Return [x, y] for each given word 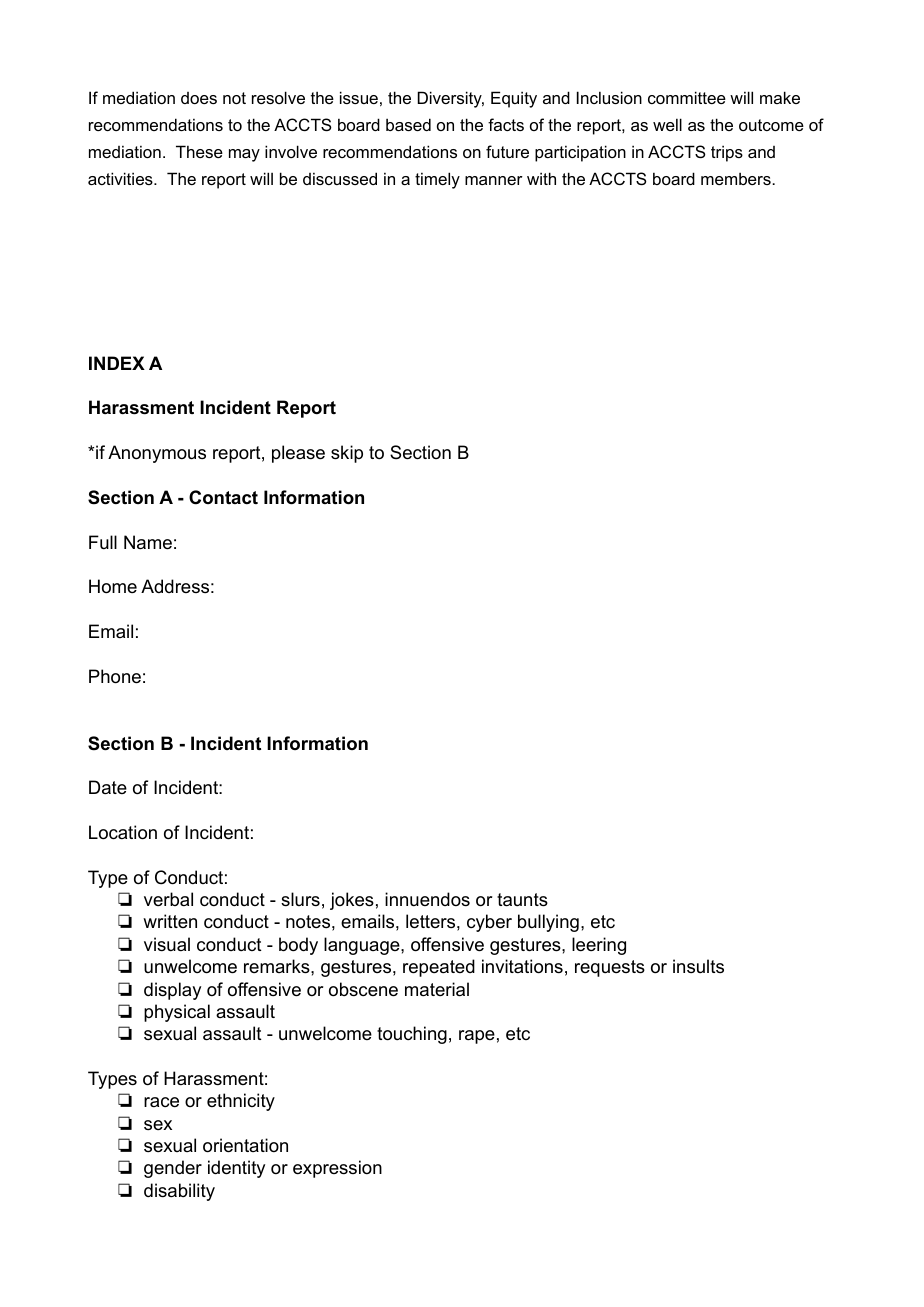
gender [173, 1169]
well [667, 124]
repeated [439, 968]
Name [148, 542]
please [298, 454]
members [737, 178]
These [199, 151]
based [408, 124]
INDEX [117, 363]
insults [698, 966]
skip [347, 454]
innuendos [427, 899]
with [541, 178]
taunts [522, 900]
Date [108, 787]
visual [167, 944]
